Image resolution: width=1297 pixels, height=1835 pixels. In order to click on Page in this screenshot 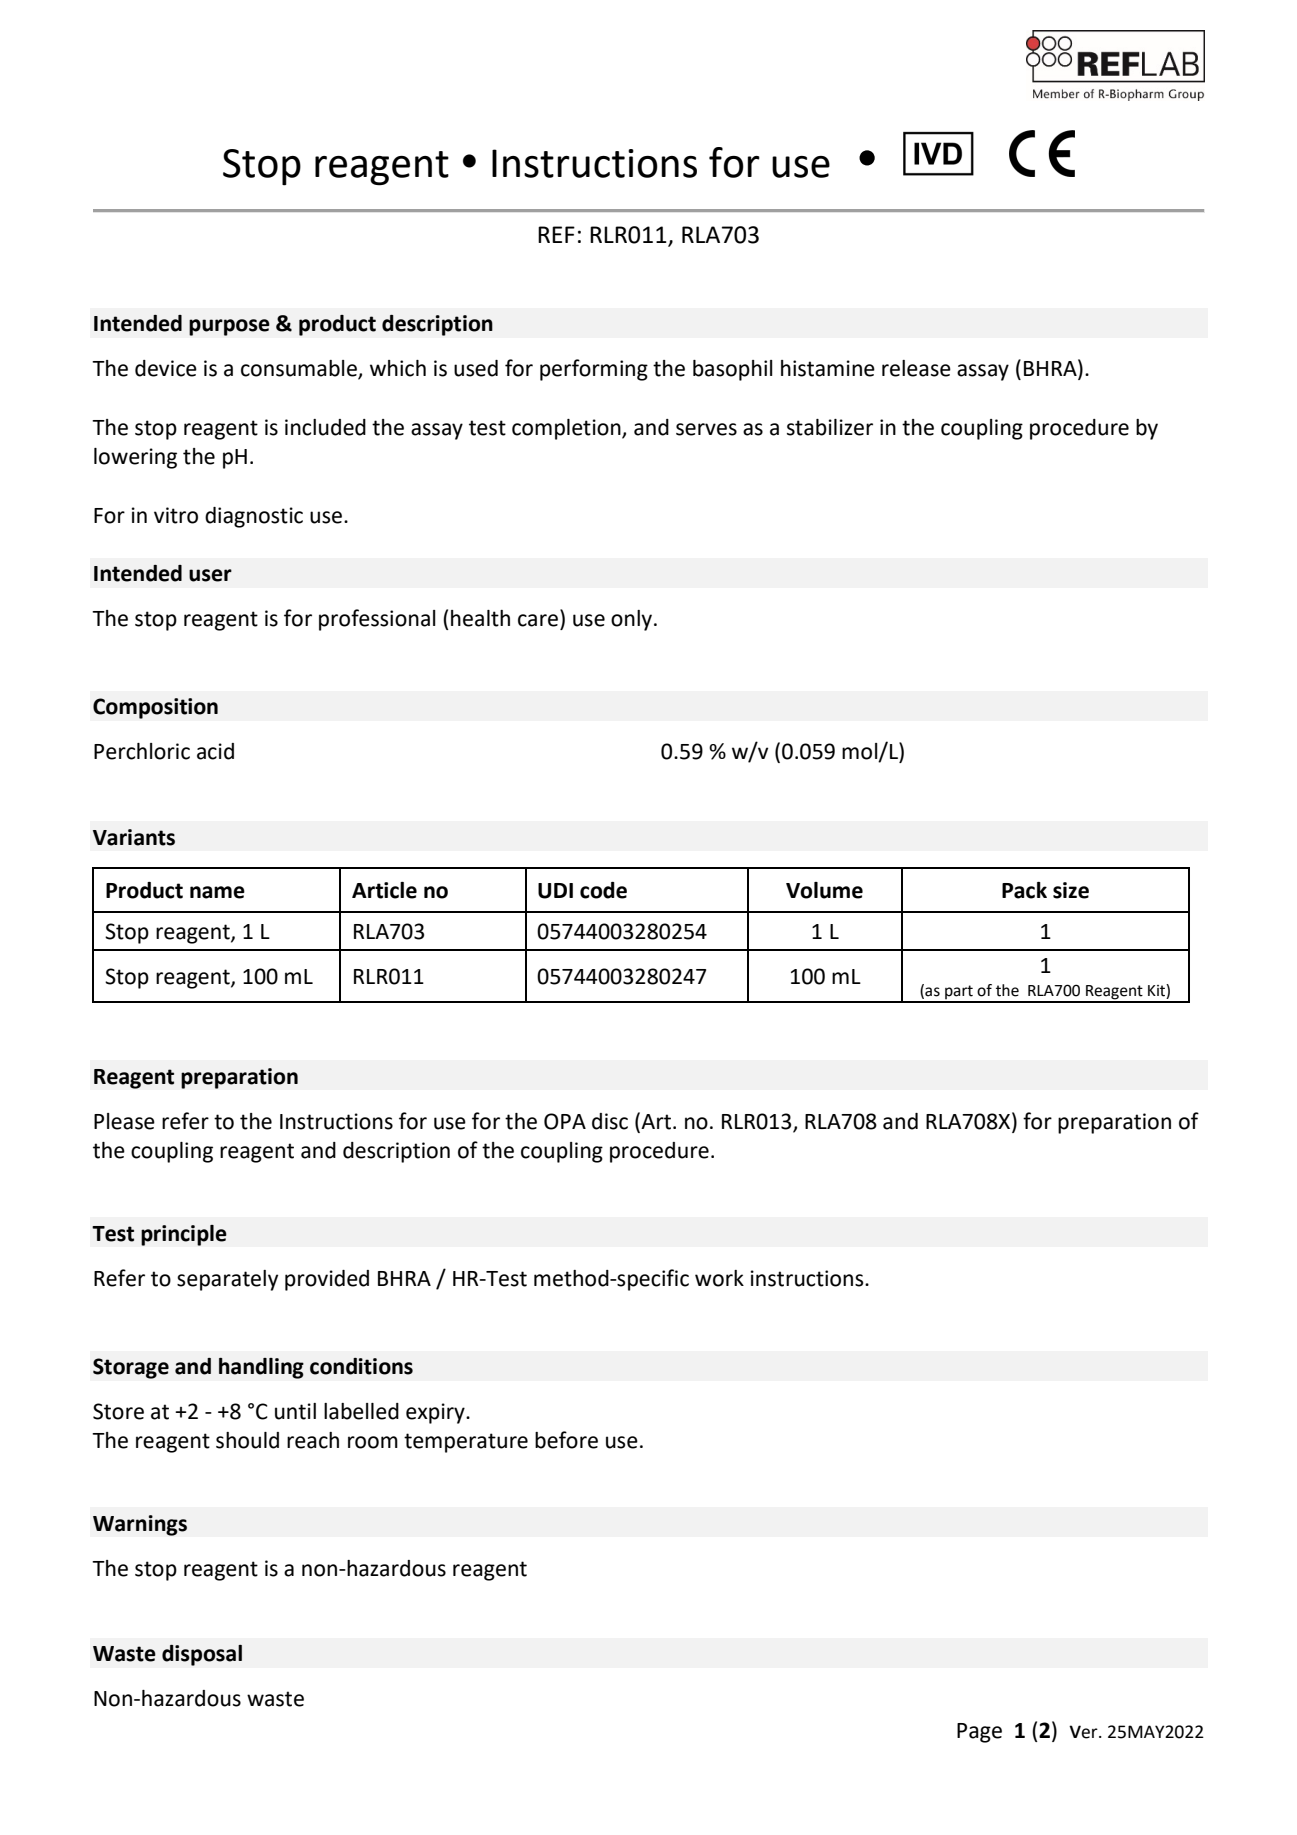, I will do `click(979, 1733)`.
